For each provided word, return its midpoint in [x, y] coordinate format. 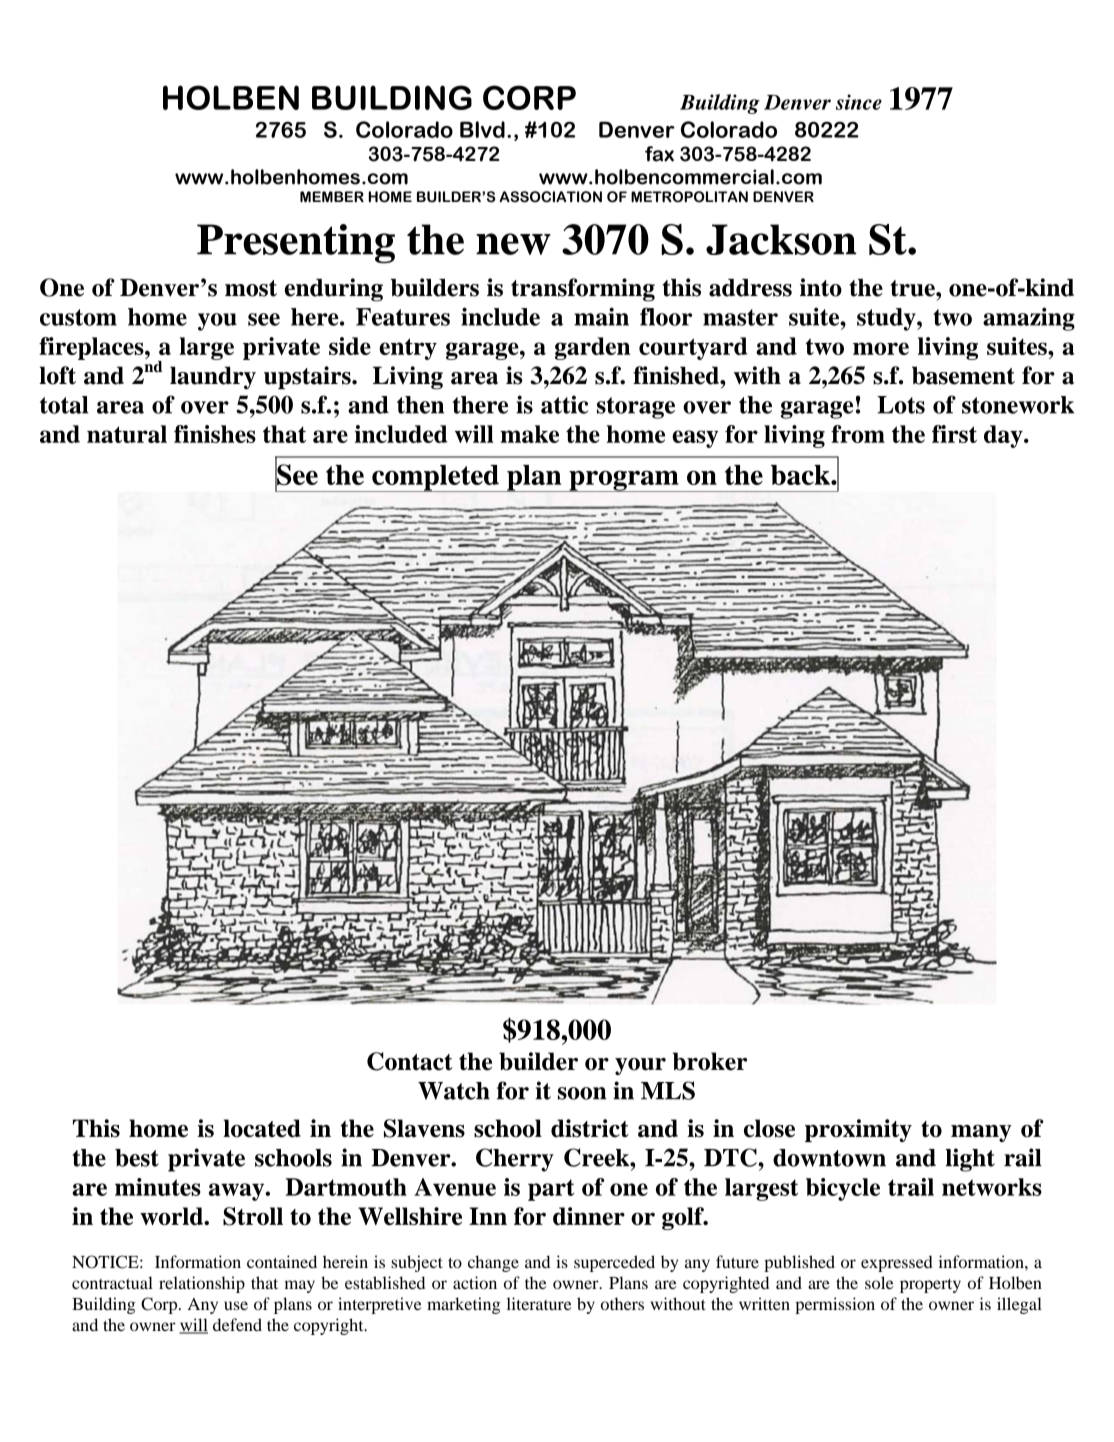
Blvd [482, 129]
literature [539, 1303]
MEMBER [332, 197]
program [624, 481]
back [801, 475]
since [859, 102]
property [930, 1286]
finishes [215, 434]
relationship [202, 1284]
